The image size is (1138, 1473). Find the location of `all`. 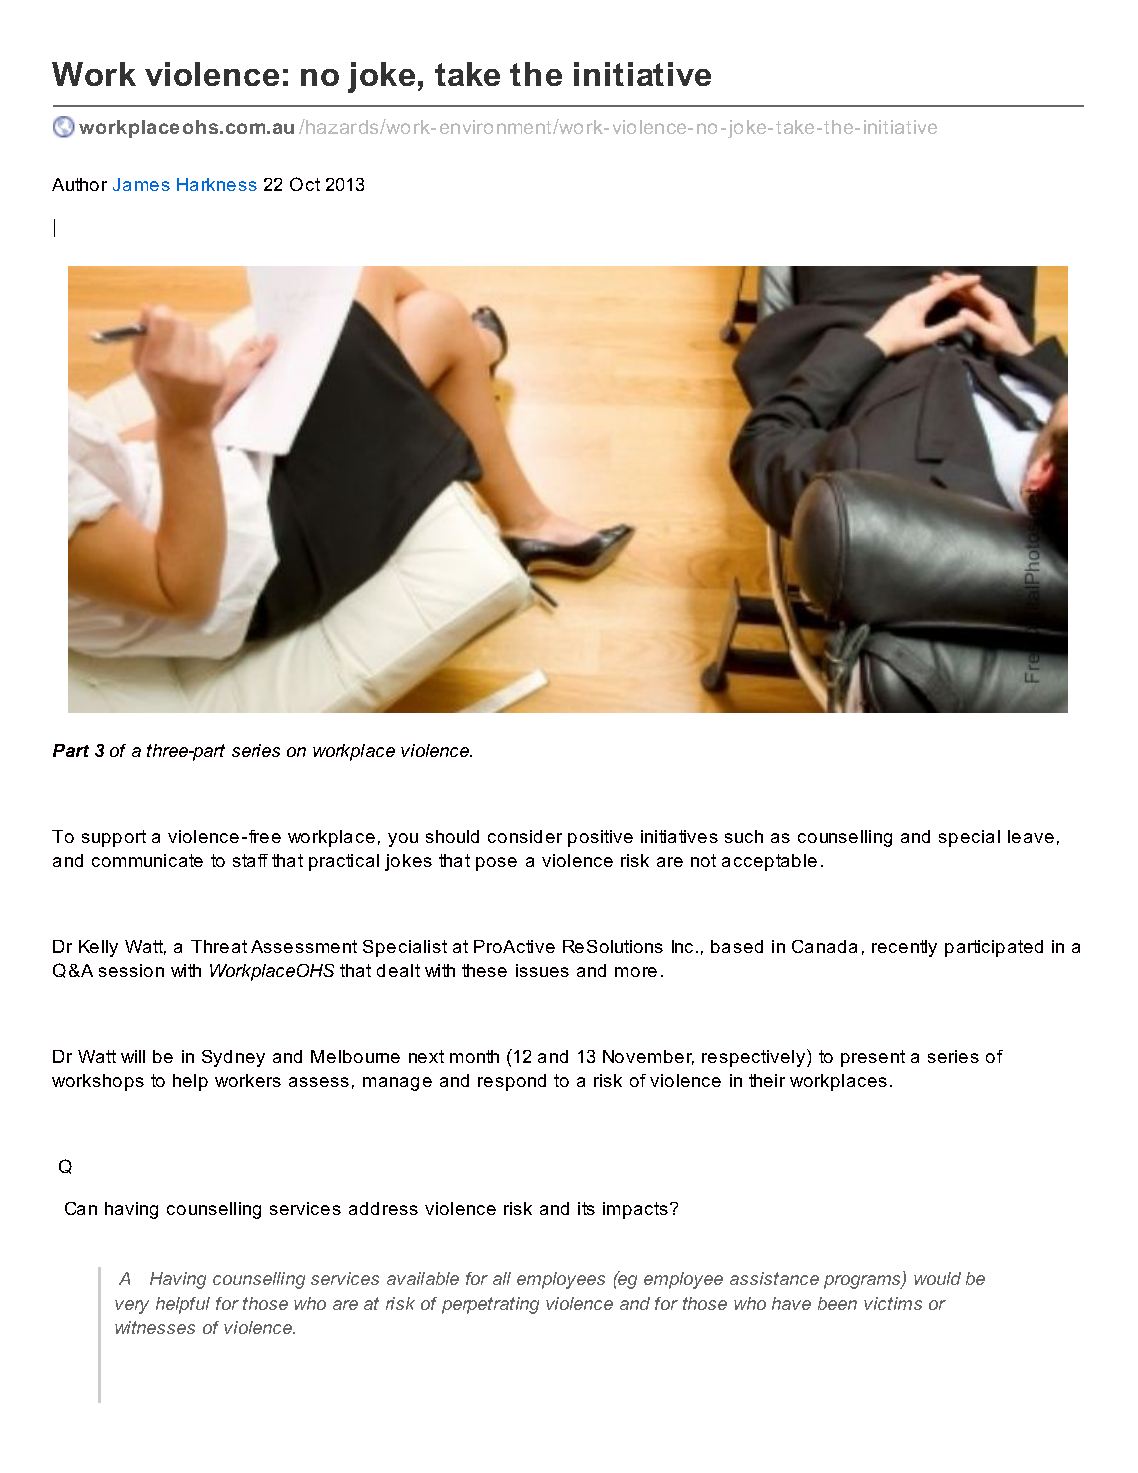

all is located at coordinates (502, 1278).
